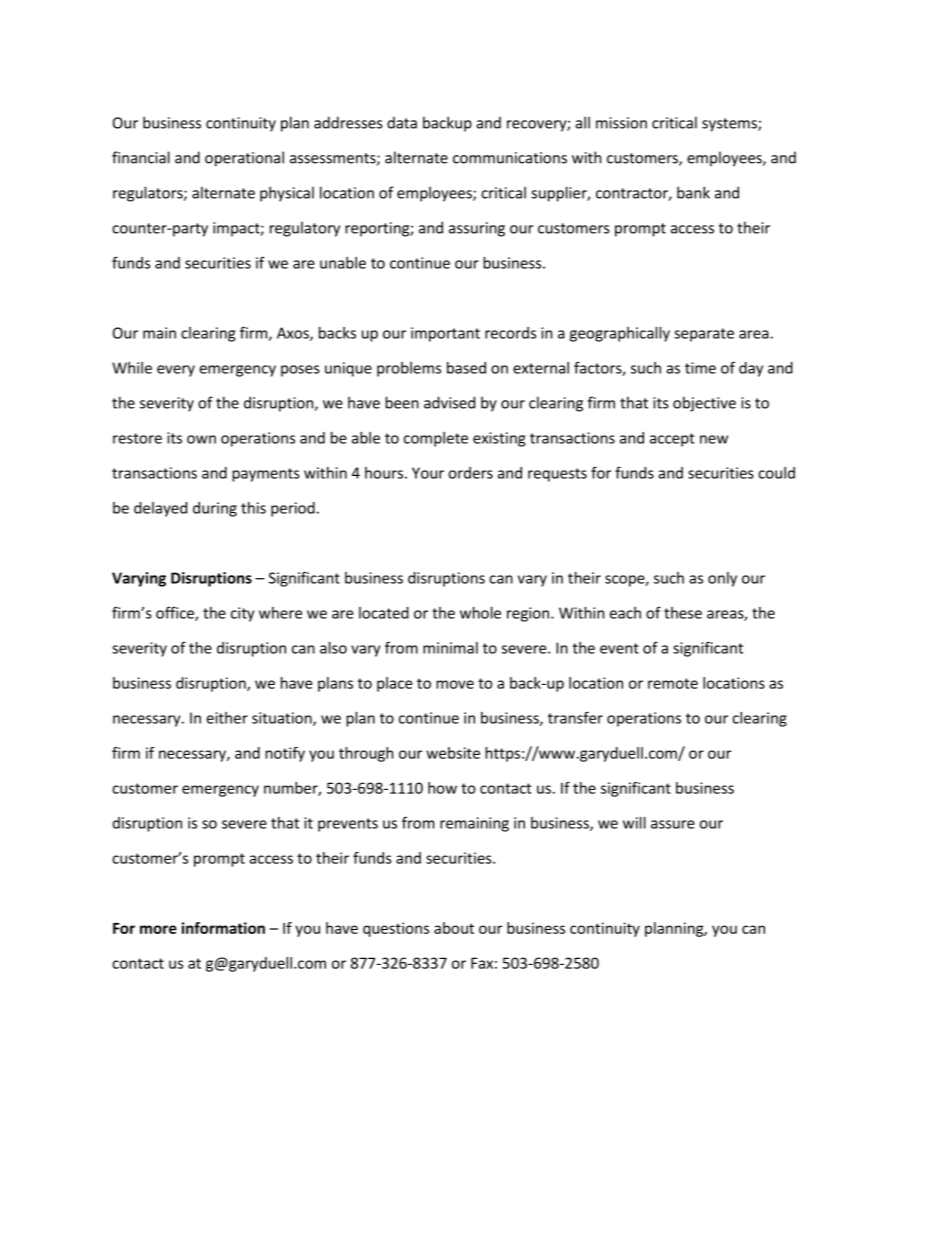 The image size is (952, 1233). Describe the element at coordinates (454, 928) in the screenshot. I see `about` at that location.
